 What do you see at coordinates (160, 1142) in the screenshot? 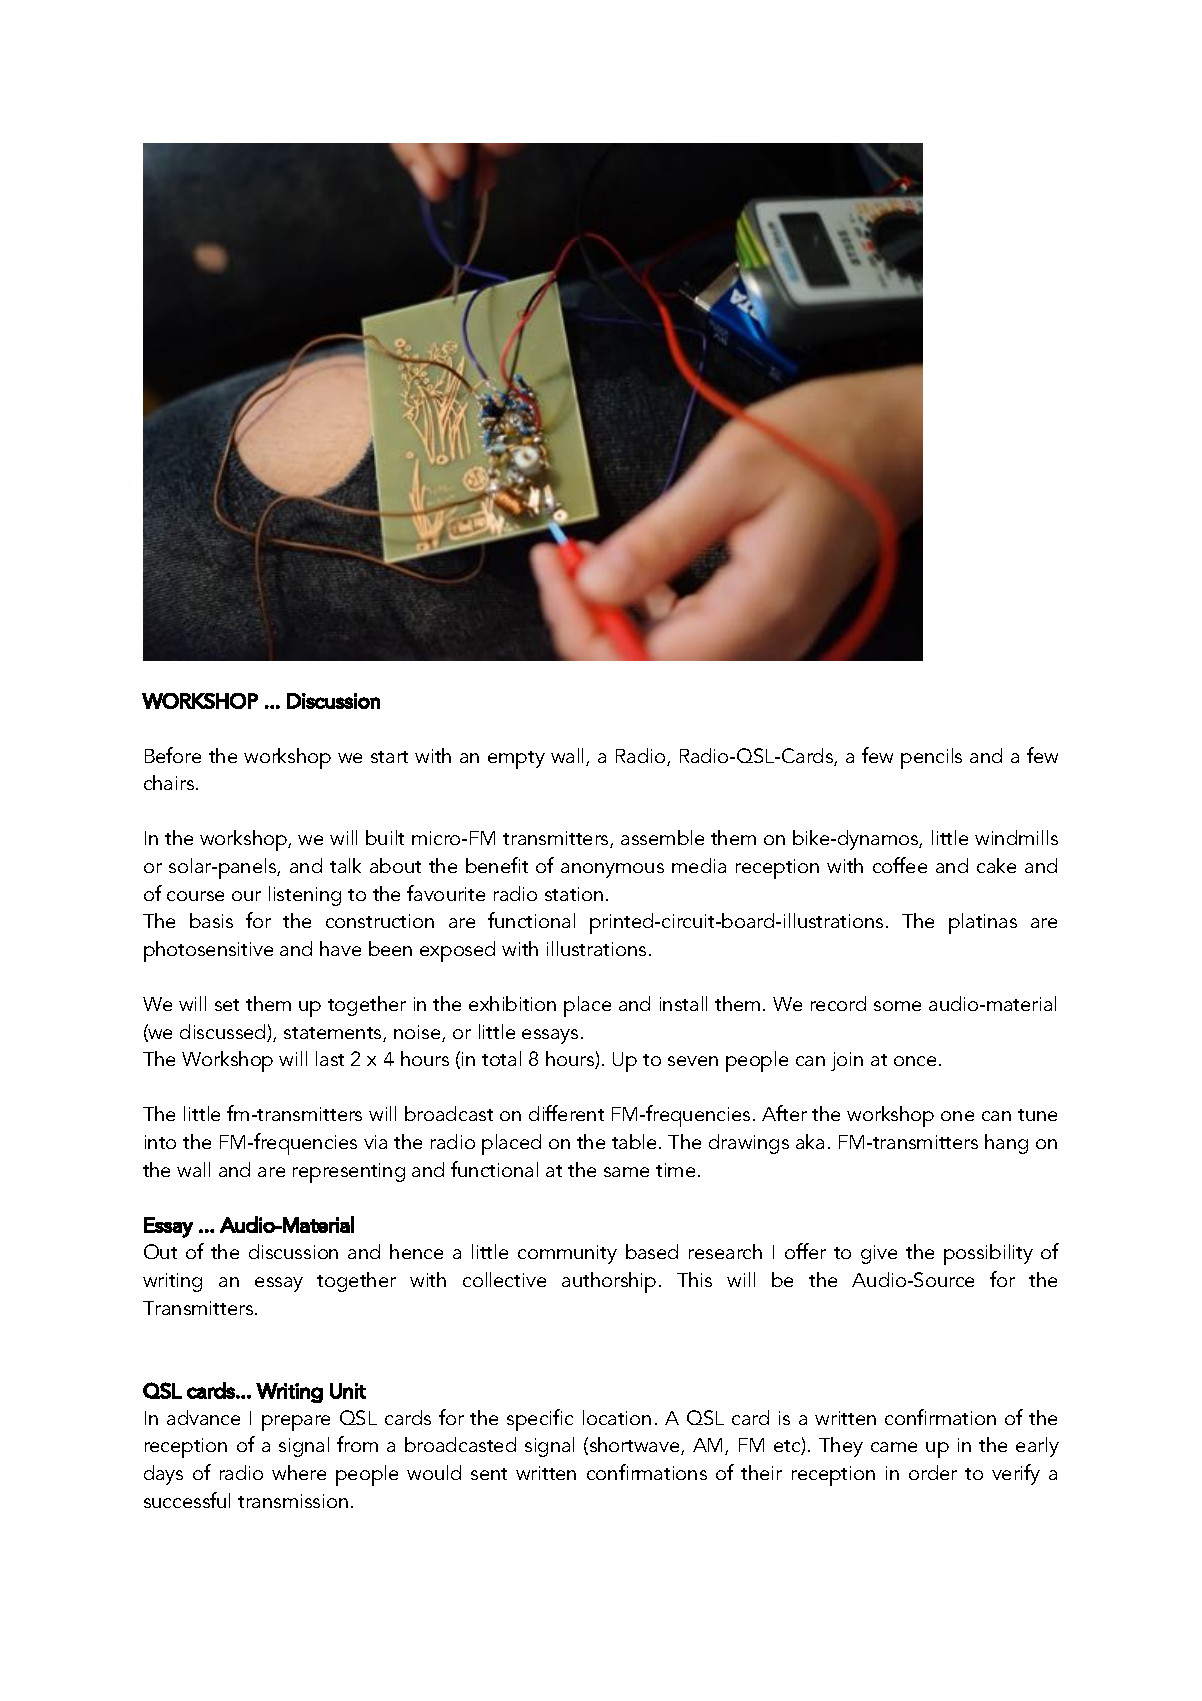
I see `into` at bounding box center [160, 1142].
